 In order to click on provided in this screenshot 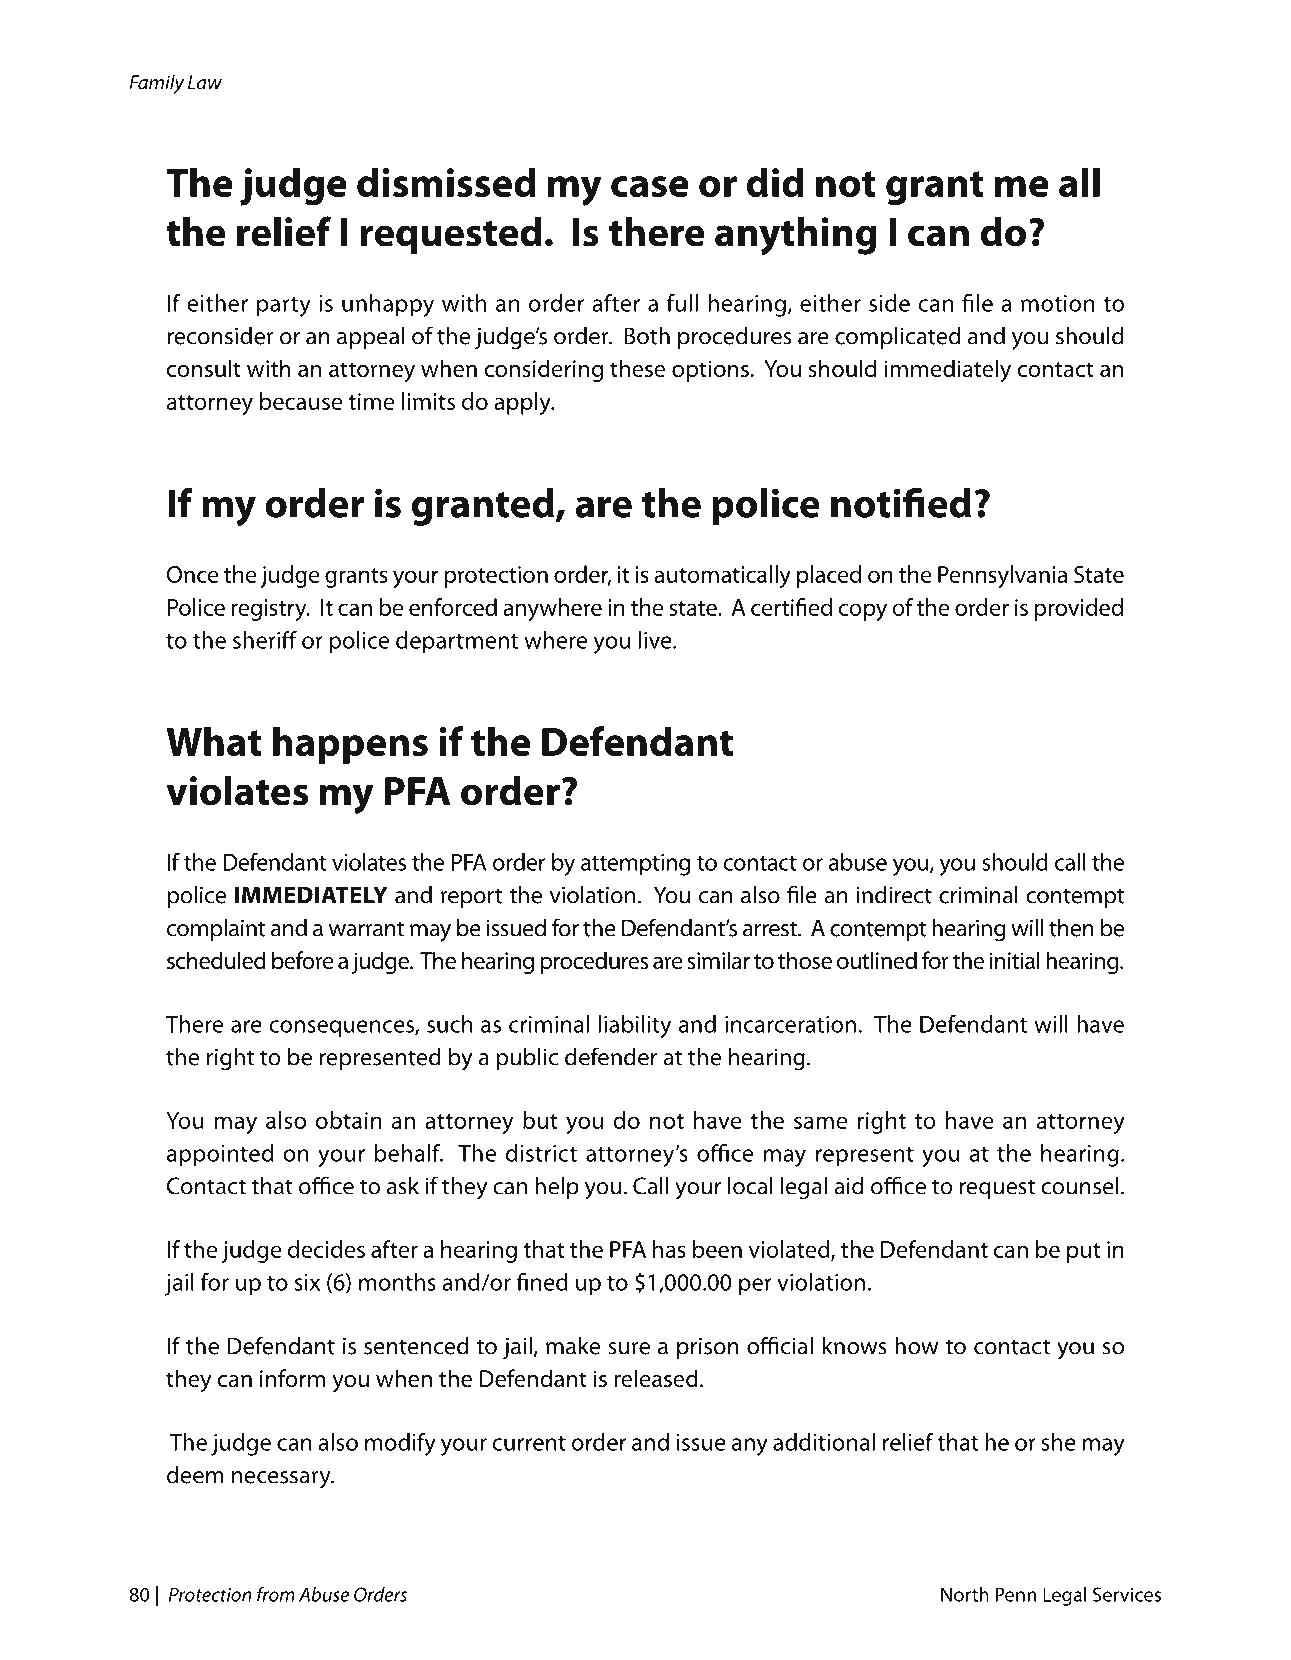, I will do `click(1078, 609)`.
